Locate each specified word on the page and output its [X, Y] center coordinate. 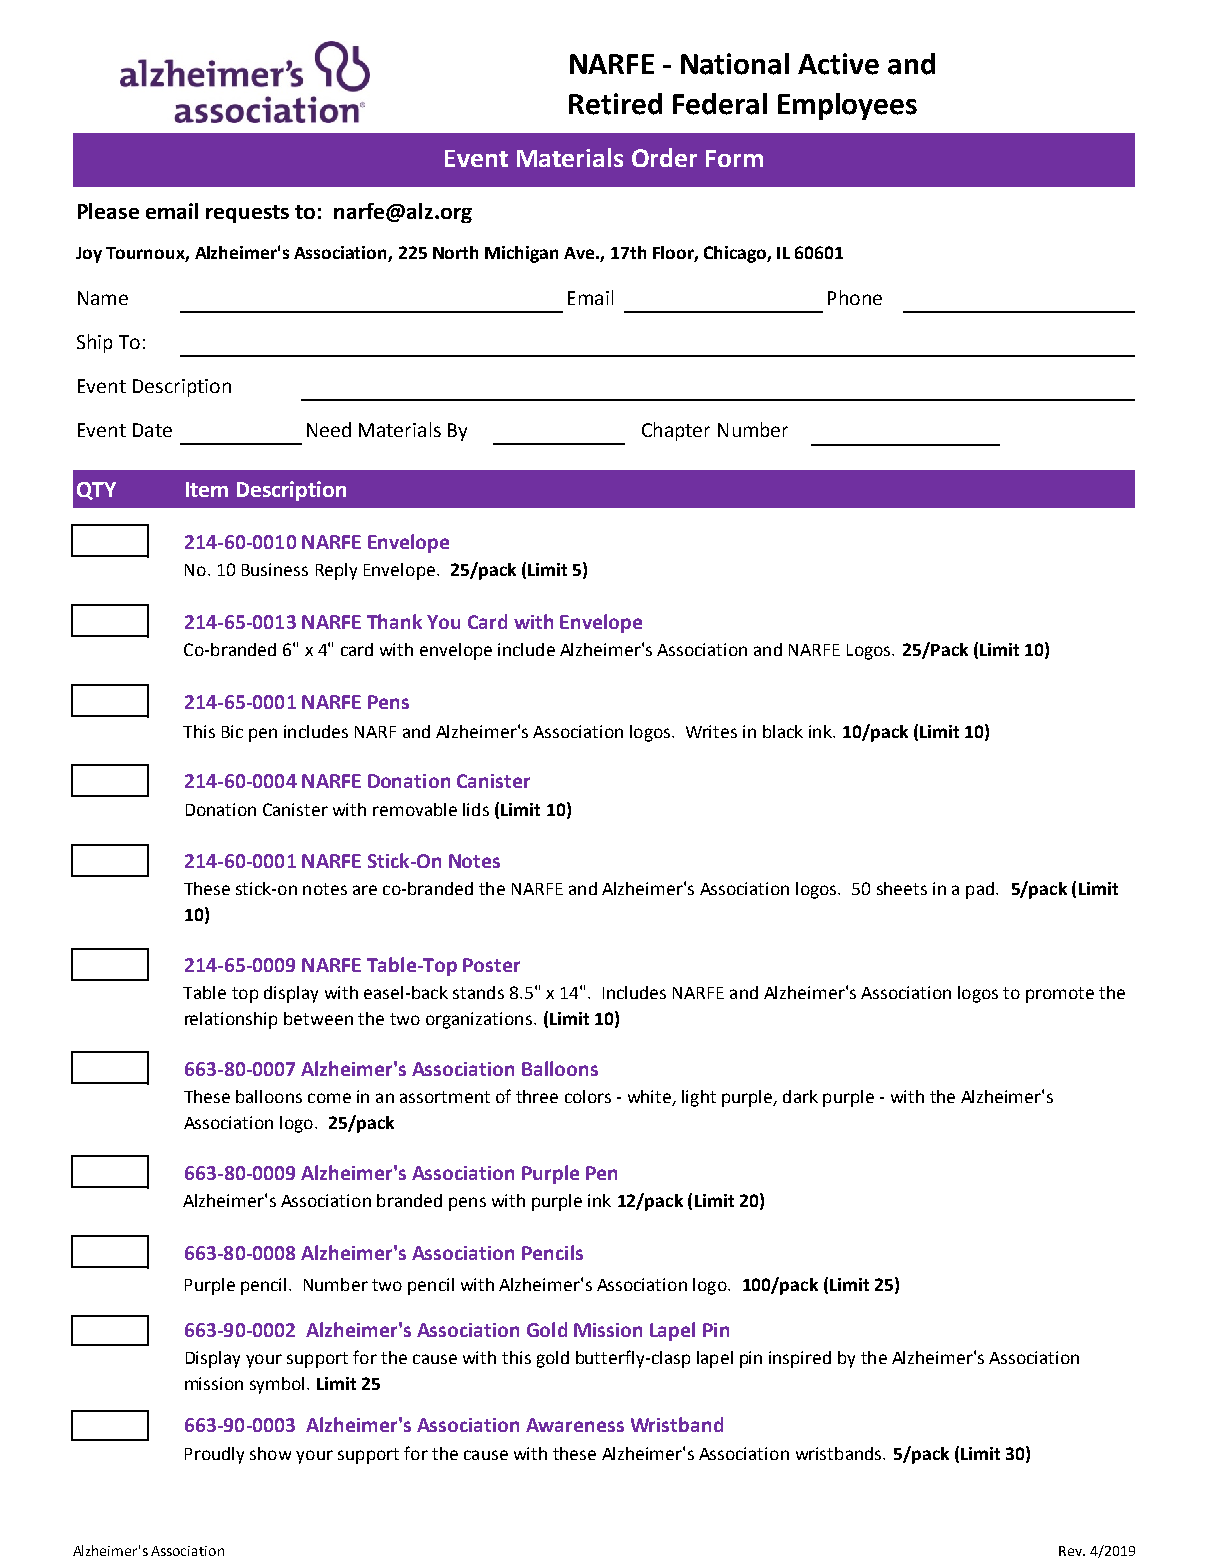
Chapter [676, 431]
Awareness [575, 1425]
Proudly [214, 1455]
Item [207, 489]
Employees [847, 106]
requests [247, 214]
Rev [1071, 1551]
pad [980, 890]
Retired [615, 104]
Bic [232, 731]
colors [588, 1096]
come [329, 1098]
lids [476, 809]
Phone [855, 297]
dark [800, 1096]
